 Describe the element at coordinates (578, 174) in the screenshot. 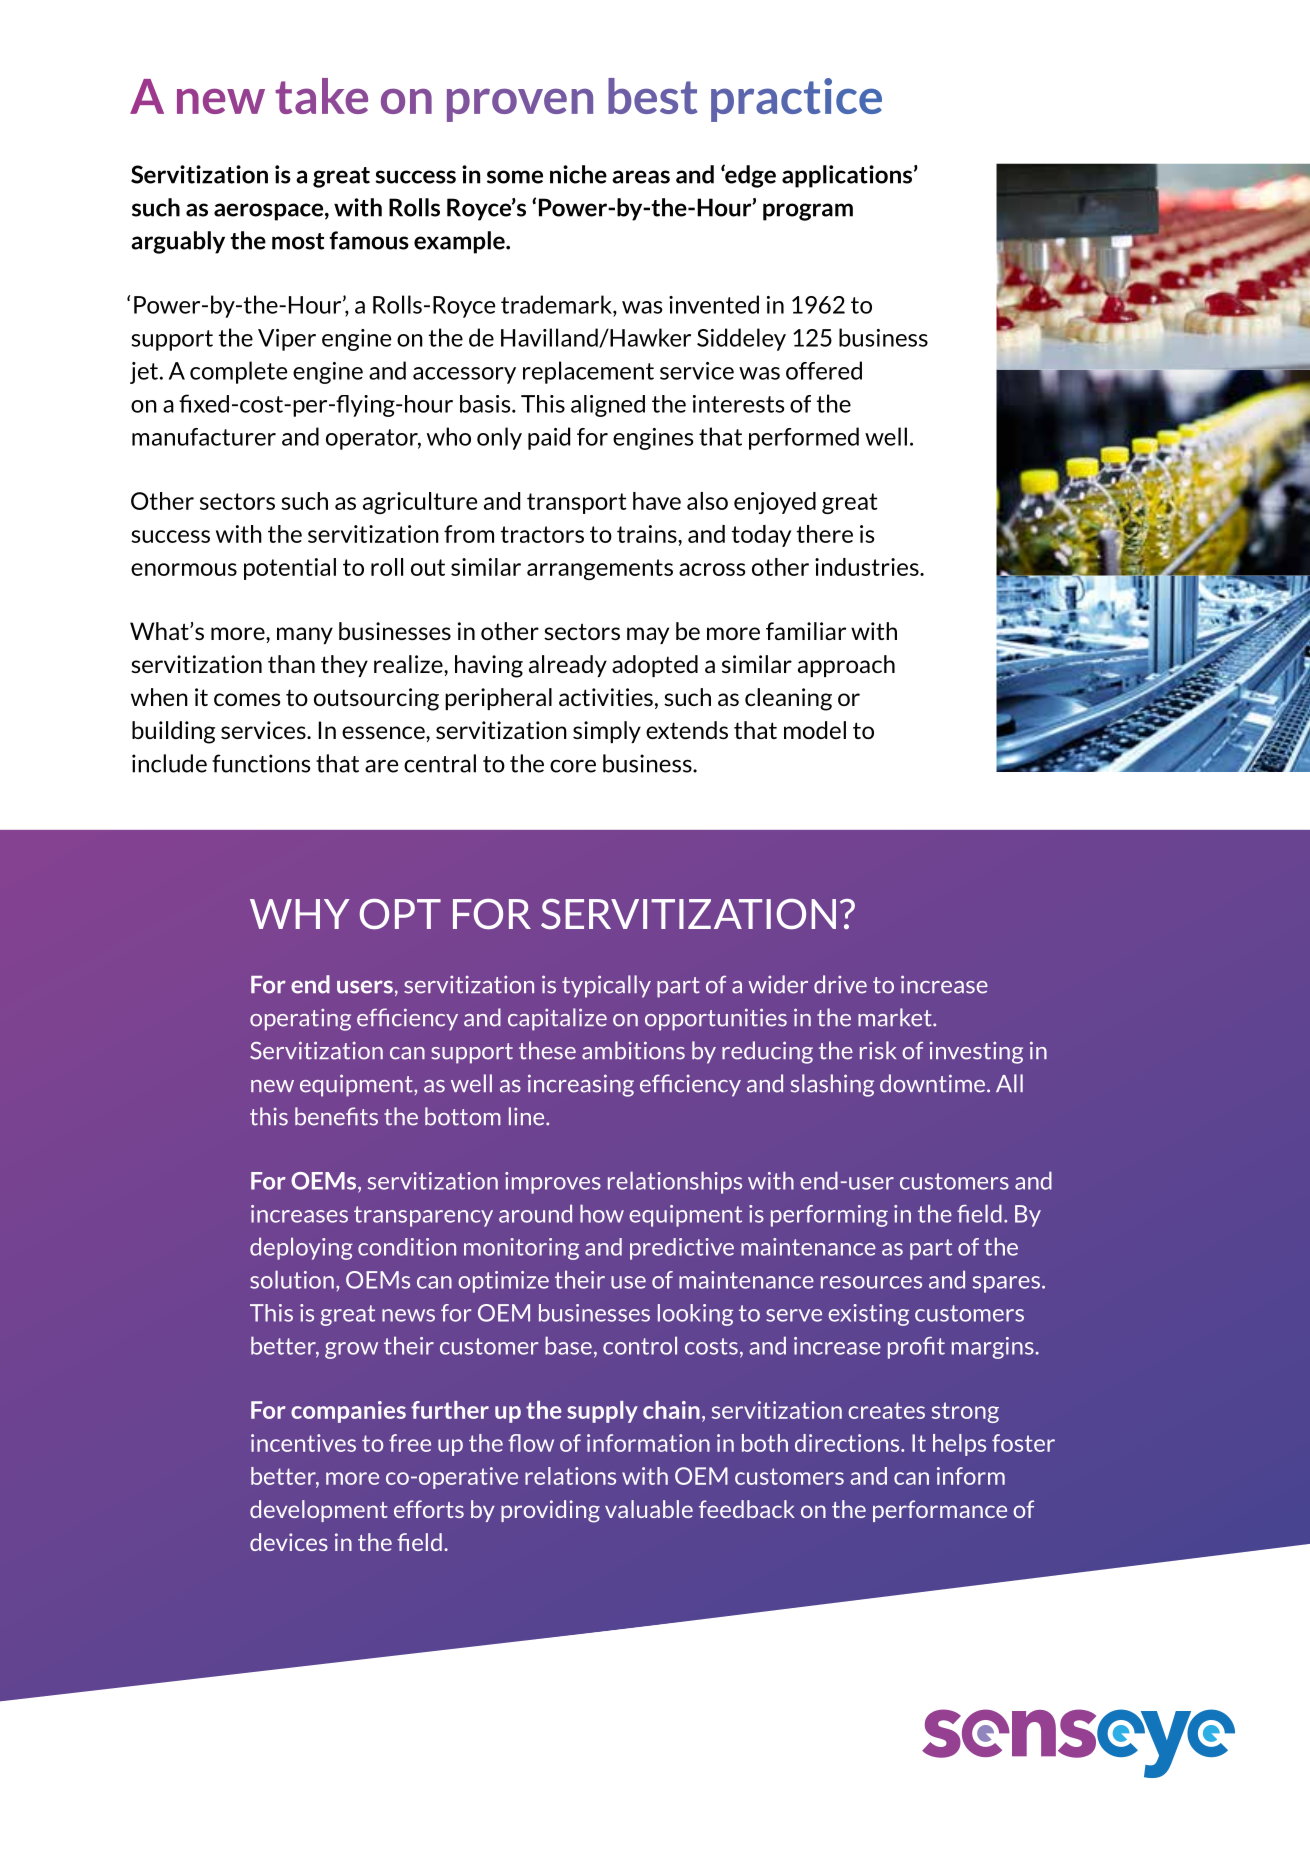

I see `niche` at that location.
